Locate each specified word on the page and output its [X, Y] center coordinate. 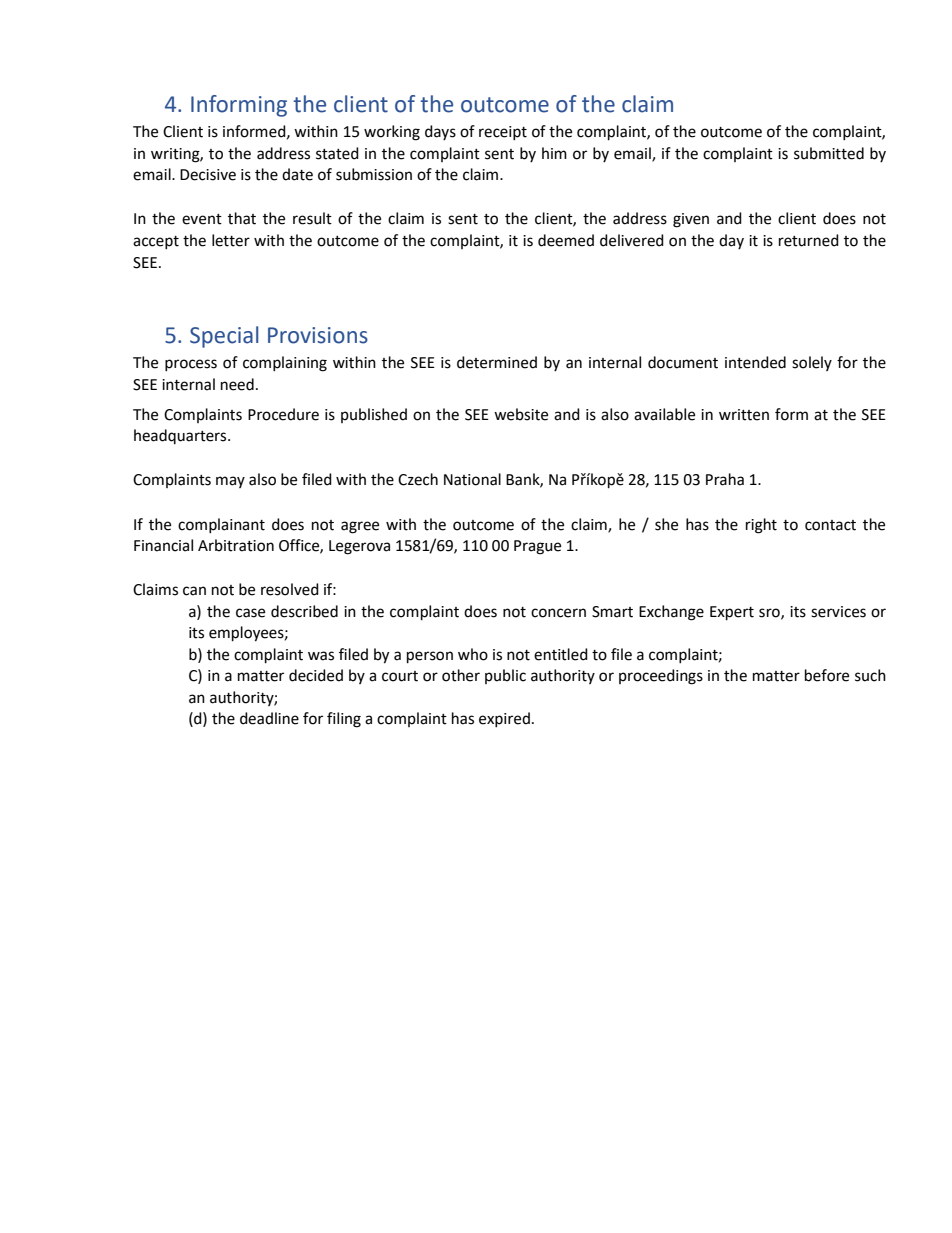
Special [224, 337]
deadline [269, 718]
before [827, 675]
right [761, 526]
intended [755, 362]
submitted [829, 153]
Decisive [208, 175]
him [554, 153]
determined [497, 362]
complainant [221, 525]
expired [504, 719]
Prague [537, 547]
